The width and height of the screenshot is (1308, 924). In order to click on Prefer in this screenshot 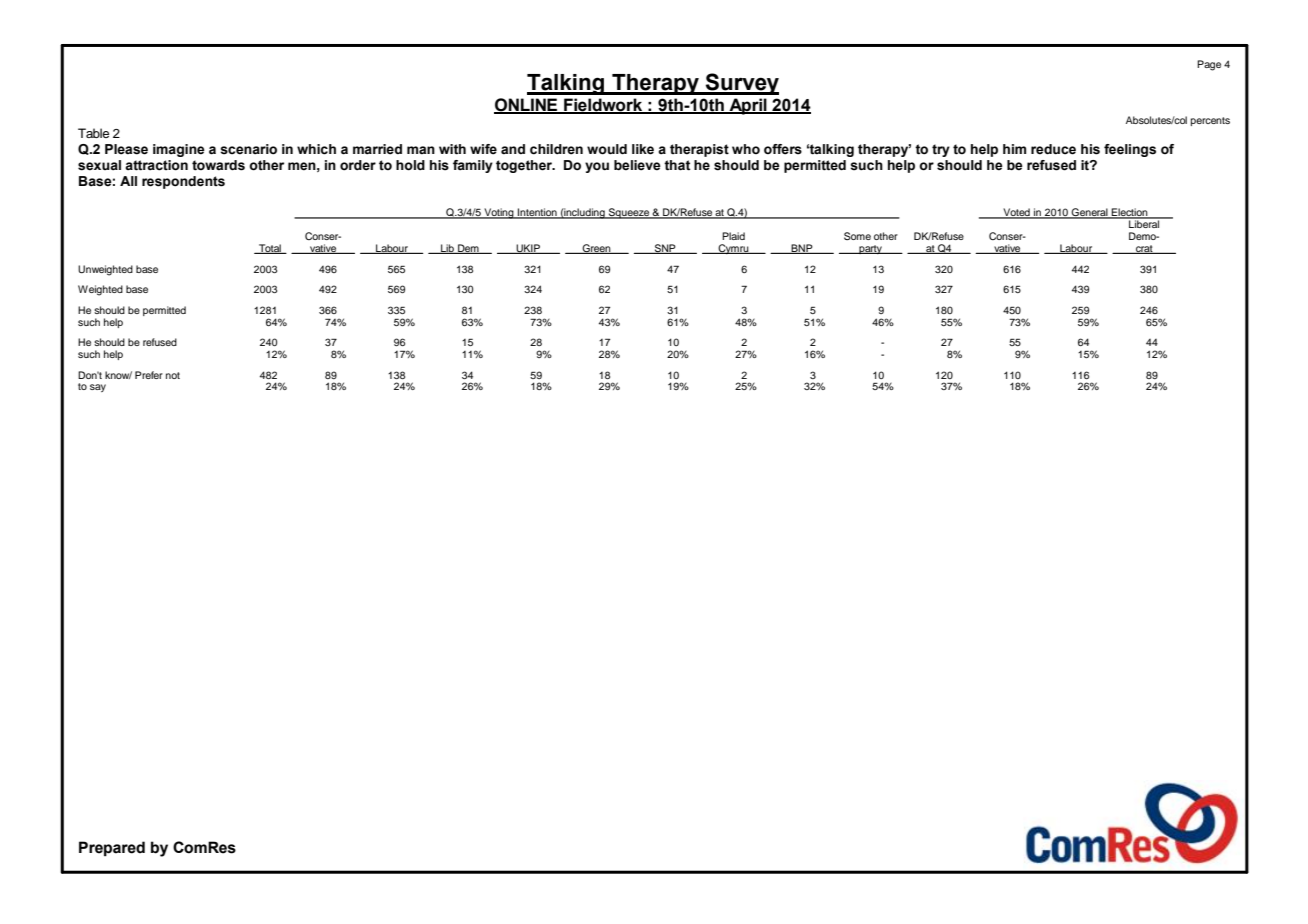, I will do `click(149, 375)`.
